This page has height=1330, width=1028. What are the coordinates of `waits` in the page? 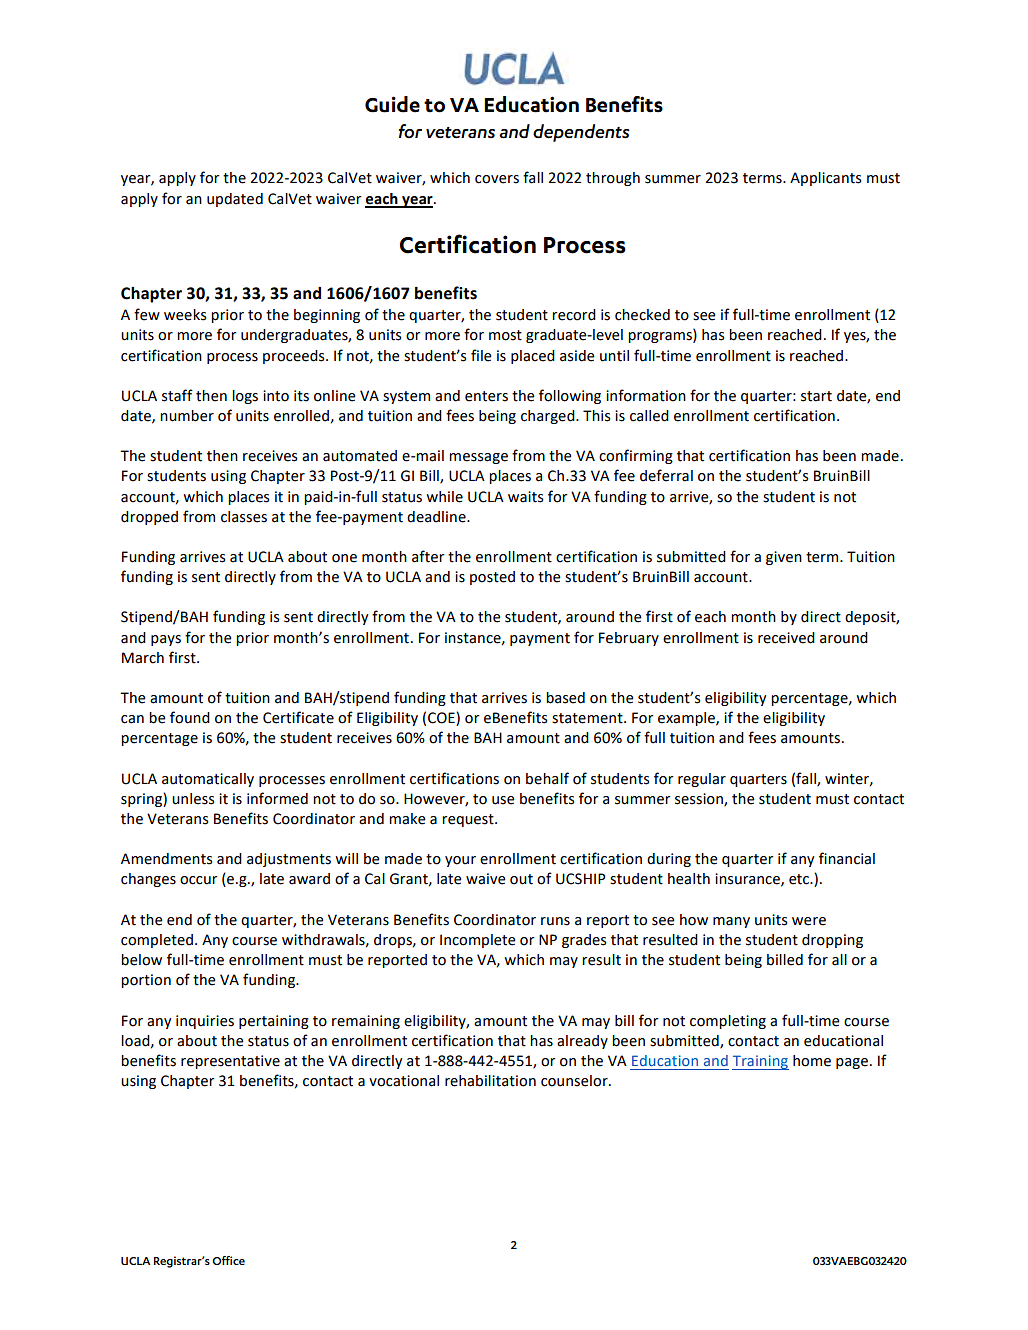 It's located at (526, 497).
